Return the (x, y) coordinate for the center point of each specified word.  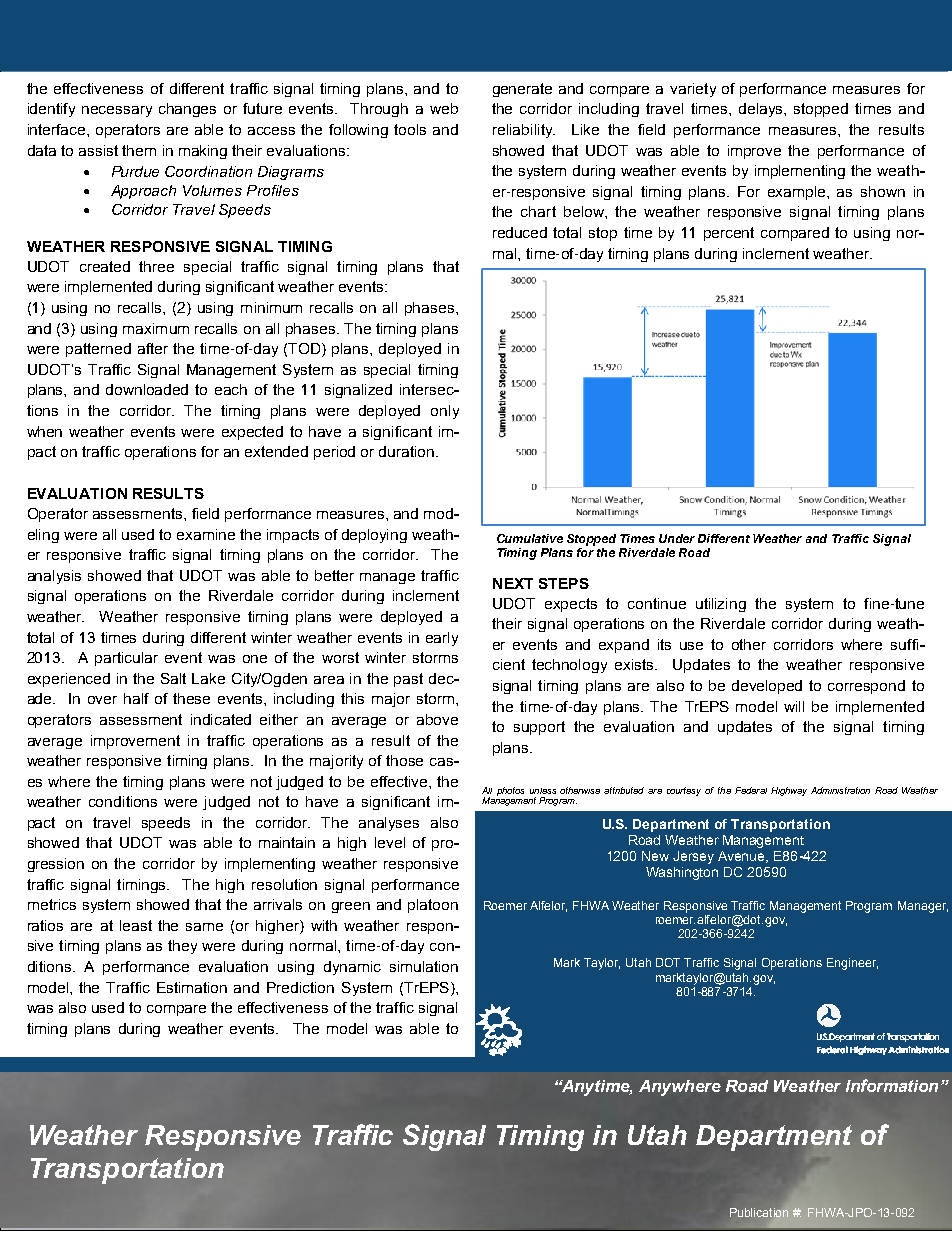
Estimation (192, 987)
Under (677, 538)
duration (408, 451)
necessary (117, 111)
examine (206, 534)
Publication (759, 1213)
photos (510, 791)
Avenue (743, 857)
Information (892, 1085)
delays (762, 110)
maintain (287, 842)
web (444, 108)
